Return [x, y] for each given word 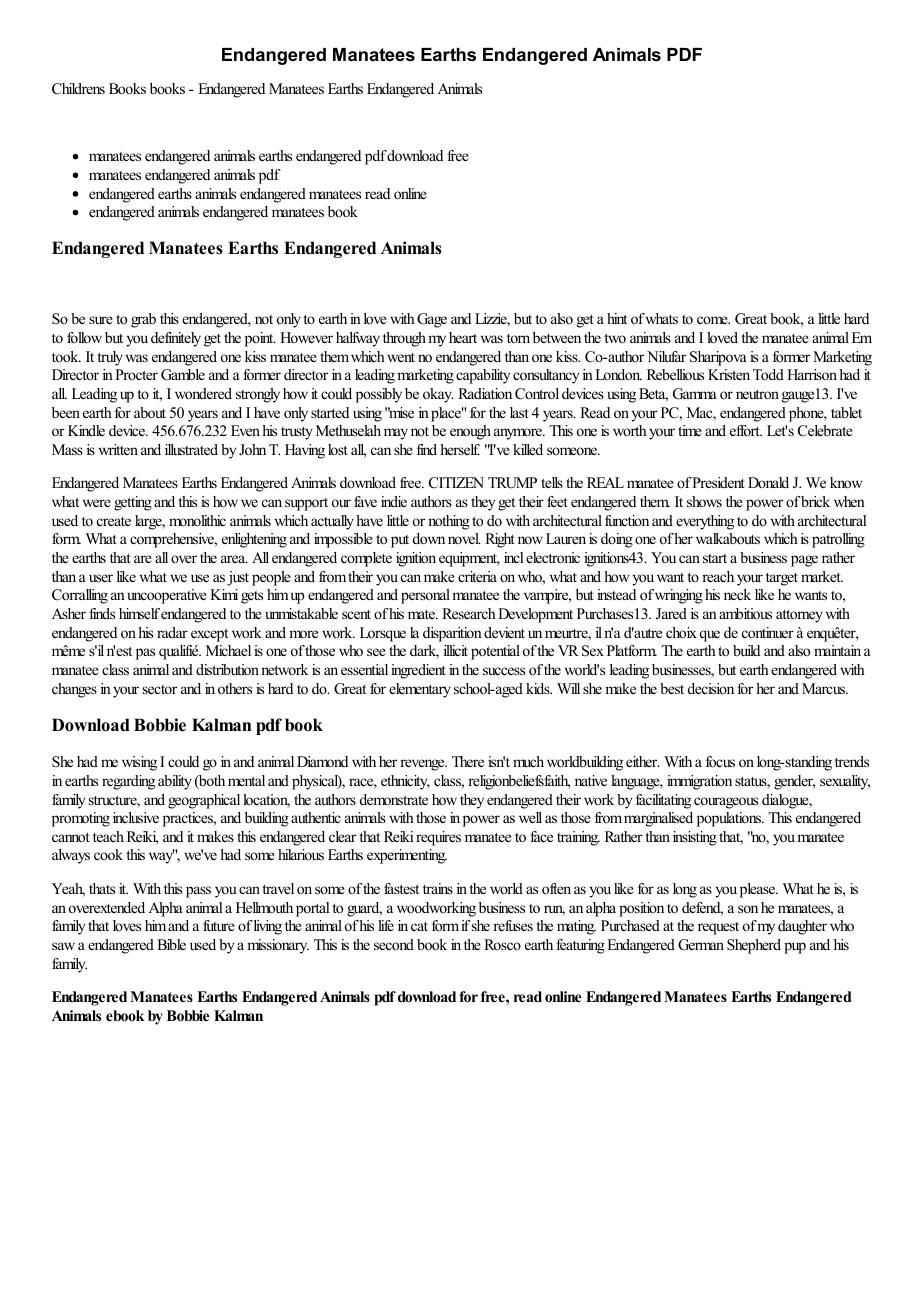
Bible [171, 944]
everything [705, 522]
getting [133, 503]
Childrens [78, 89]
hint [617, 318]
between [557, 337]
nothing [449, 522]
